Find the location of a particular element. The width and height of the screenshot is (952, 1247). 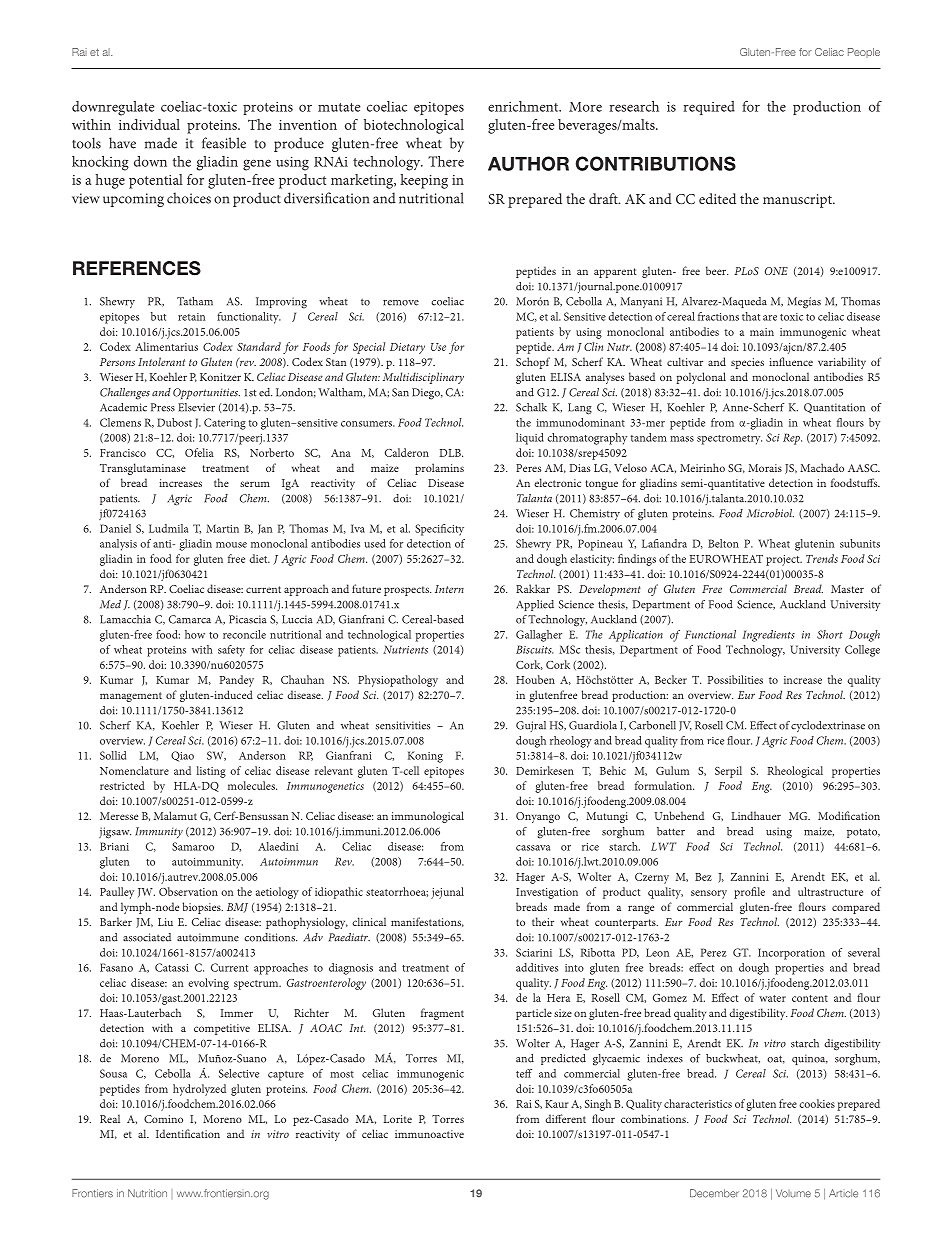

Ingredients is located at coordinates (768, 636).
